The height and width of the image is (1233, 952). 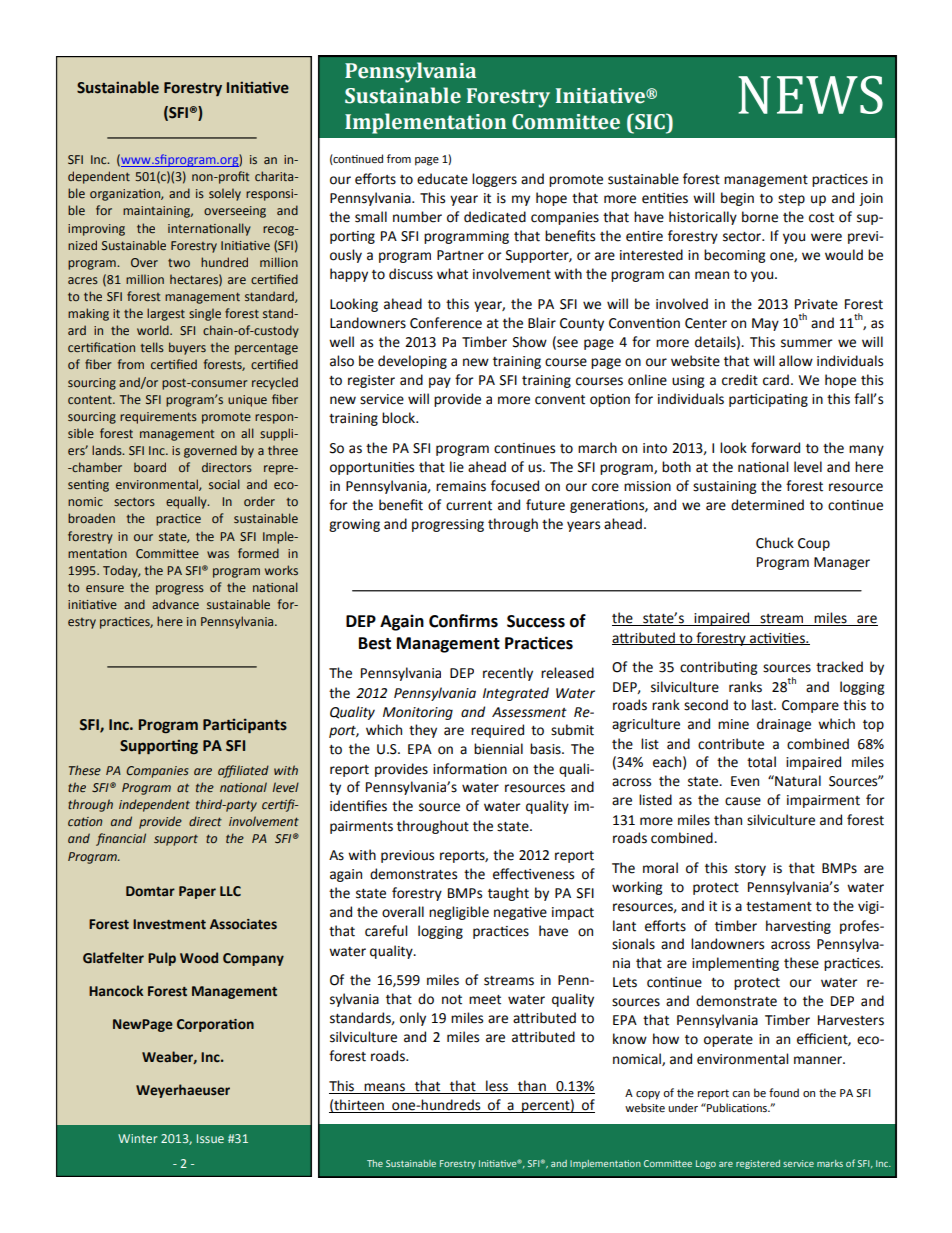 I want to click on less, so click(x=497, y=1087).
